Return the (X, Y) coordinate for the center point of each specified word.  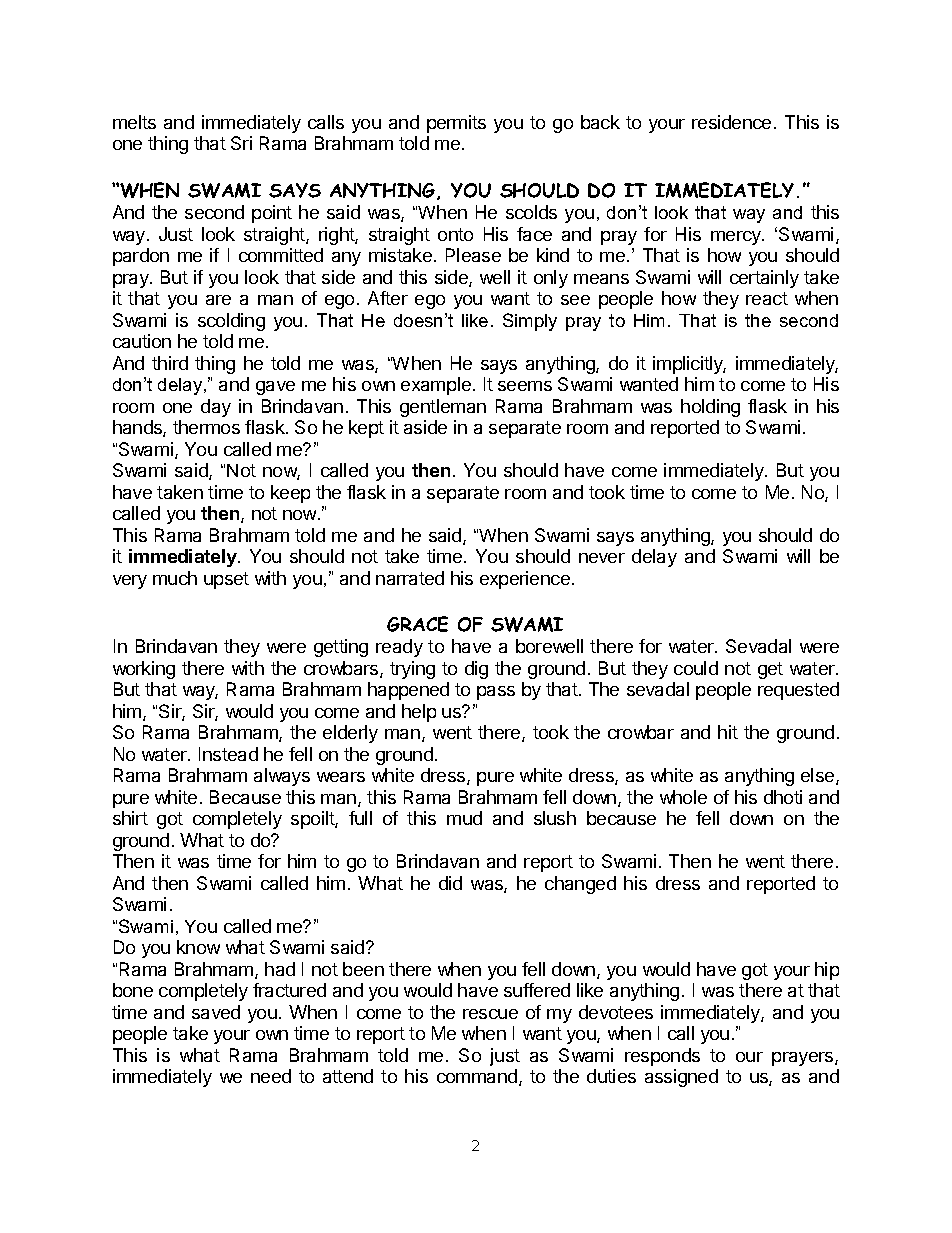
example (436, 386)
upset (226, 580)
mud (464, 818)
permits (456, 124)
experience (525, 580)
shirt (130, 818)
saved (216, 1012)
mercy (737, 238)
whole (683, 797)
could (696, 668)
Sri (241, 143)
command (477, 1076)
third (170, 363)
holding (710, 408)
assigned (681, 1078)
